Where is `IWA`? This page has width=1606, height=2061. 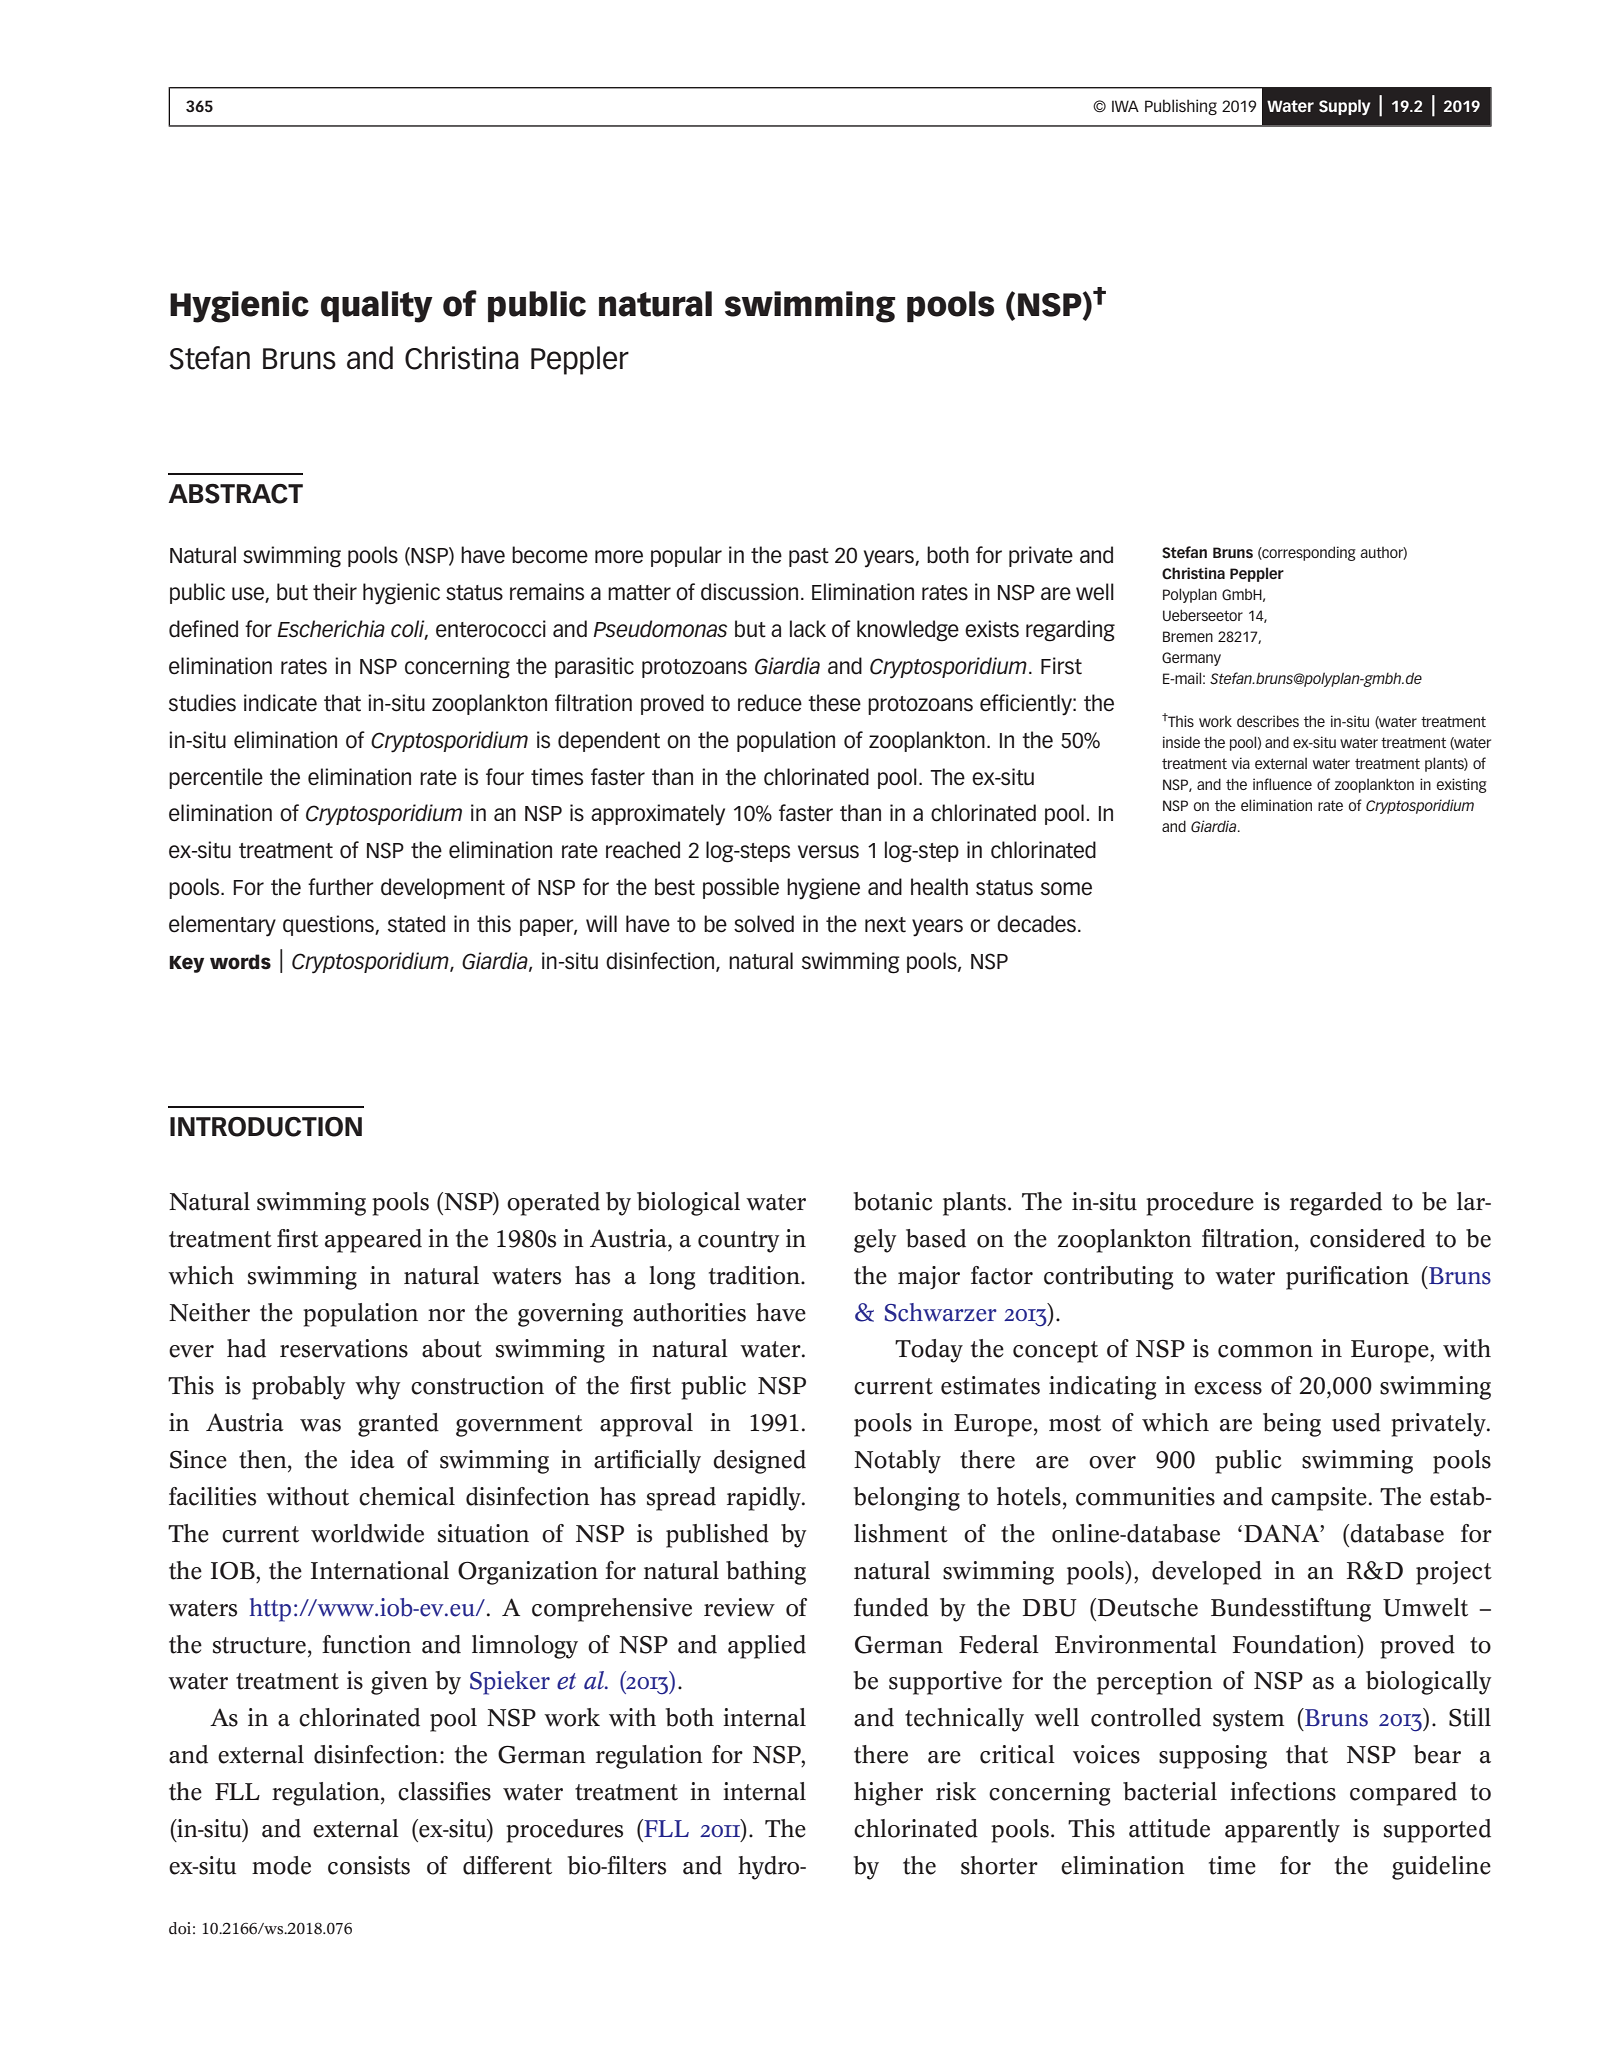
IWA is located at coordinates (1125, 106).
